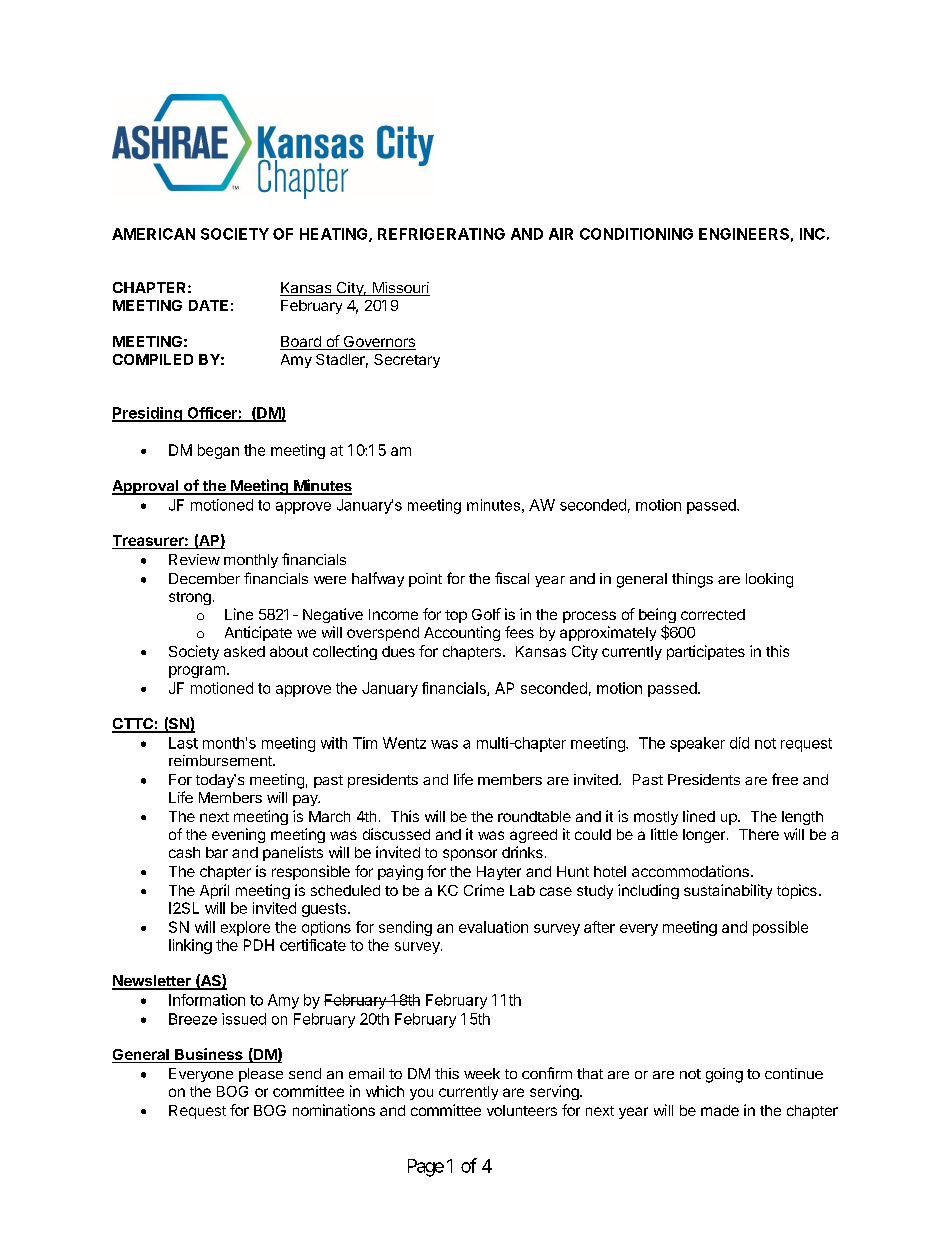 The width and height of the page is (952, 1233). I want to click on longer, so click(705, 836).
